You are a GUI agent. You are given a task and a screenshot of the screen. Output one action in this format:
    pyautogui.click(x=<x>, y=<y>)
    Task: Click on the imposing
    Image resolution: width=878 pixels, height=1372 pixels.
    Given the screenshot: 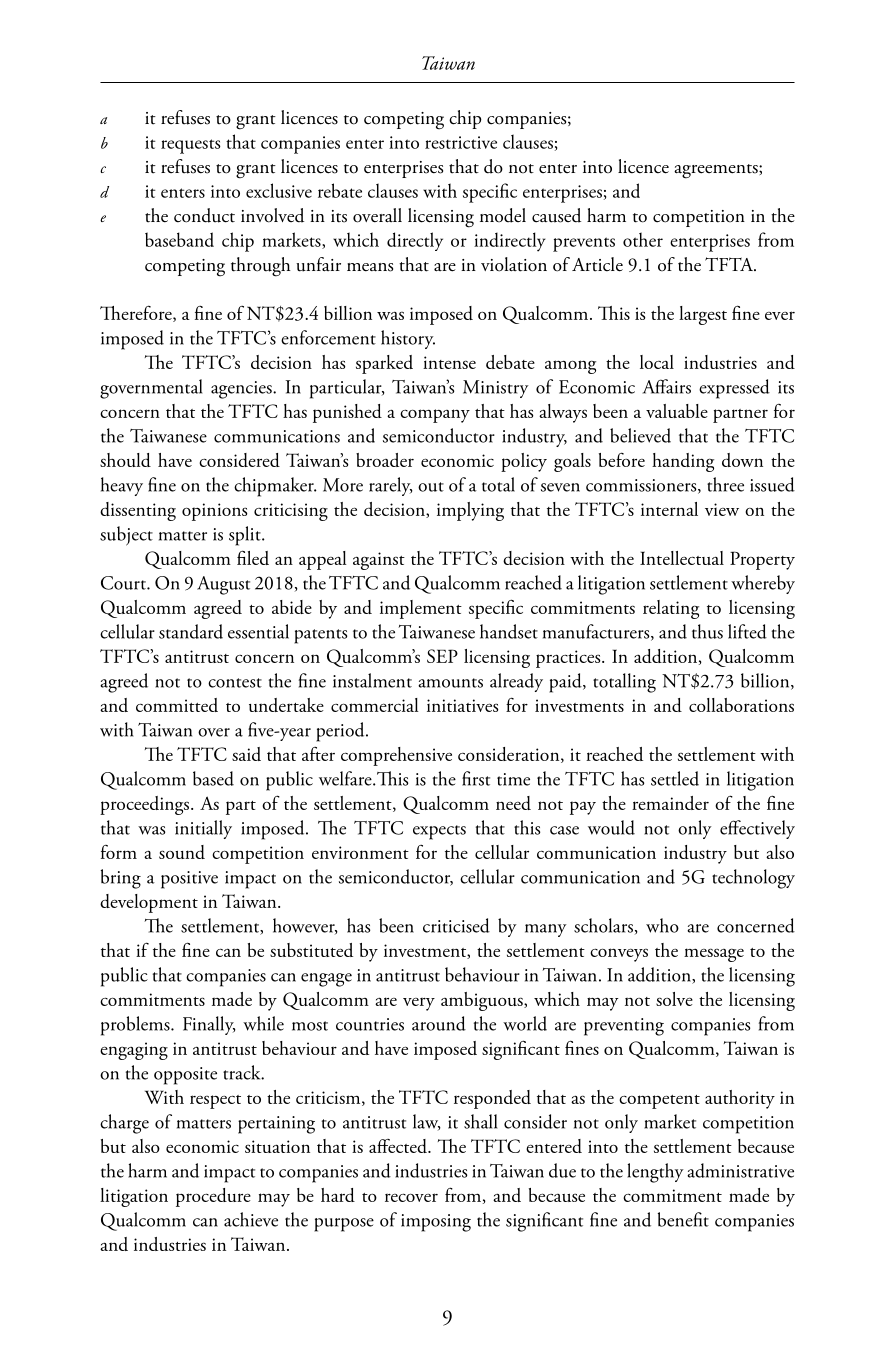 What is the action you would take?
    pyautogui.click(x=436, y=1223)
